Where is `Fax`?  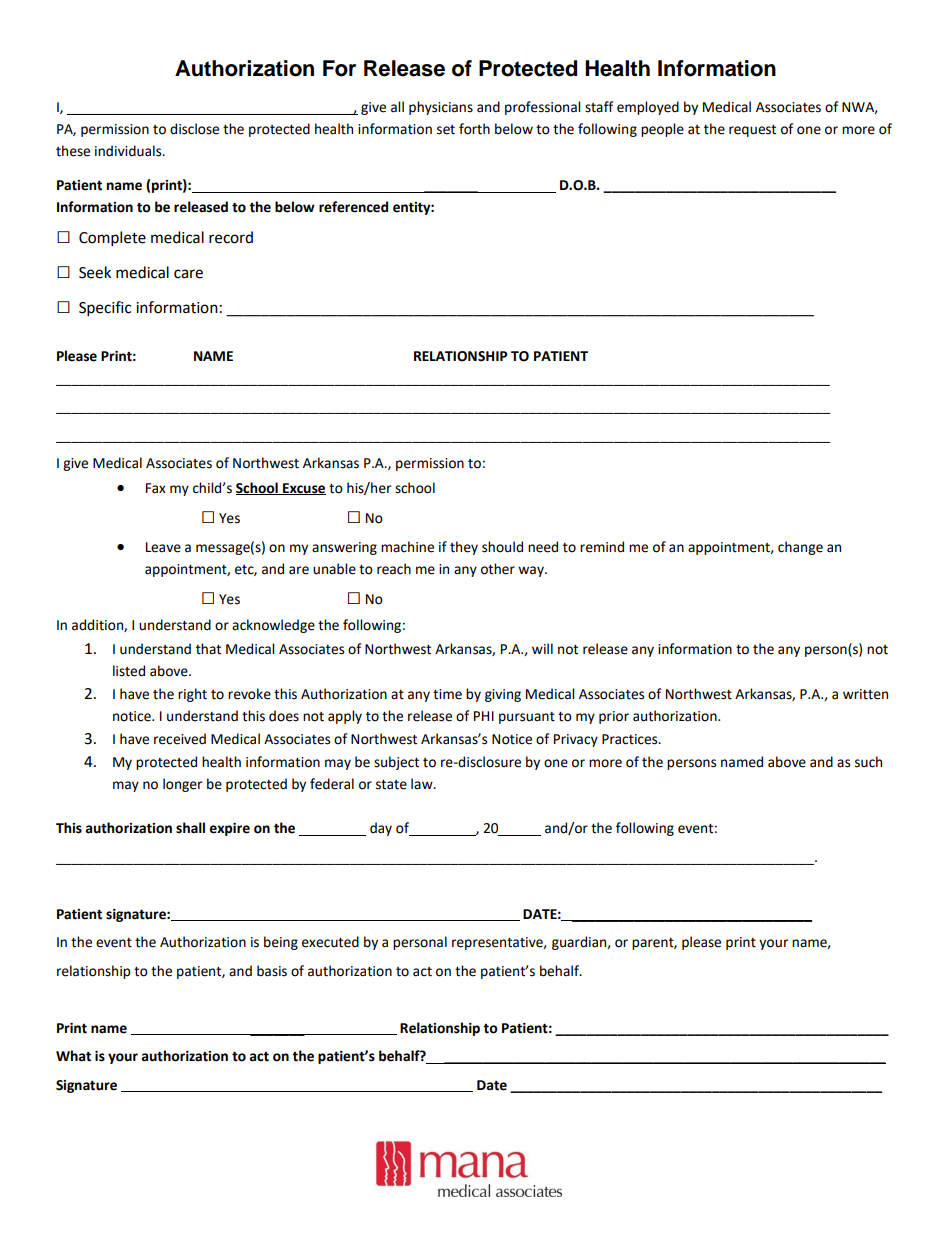
Fax is located at coordinates (156, 488).
